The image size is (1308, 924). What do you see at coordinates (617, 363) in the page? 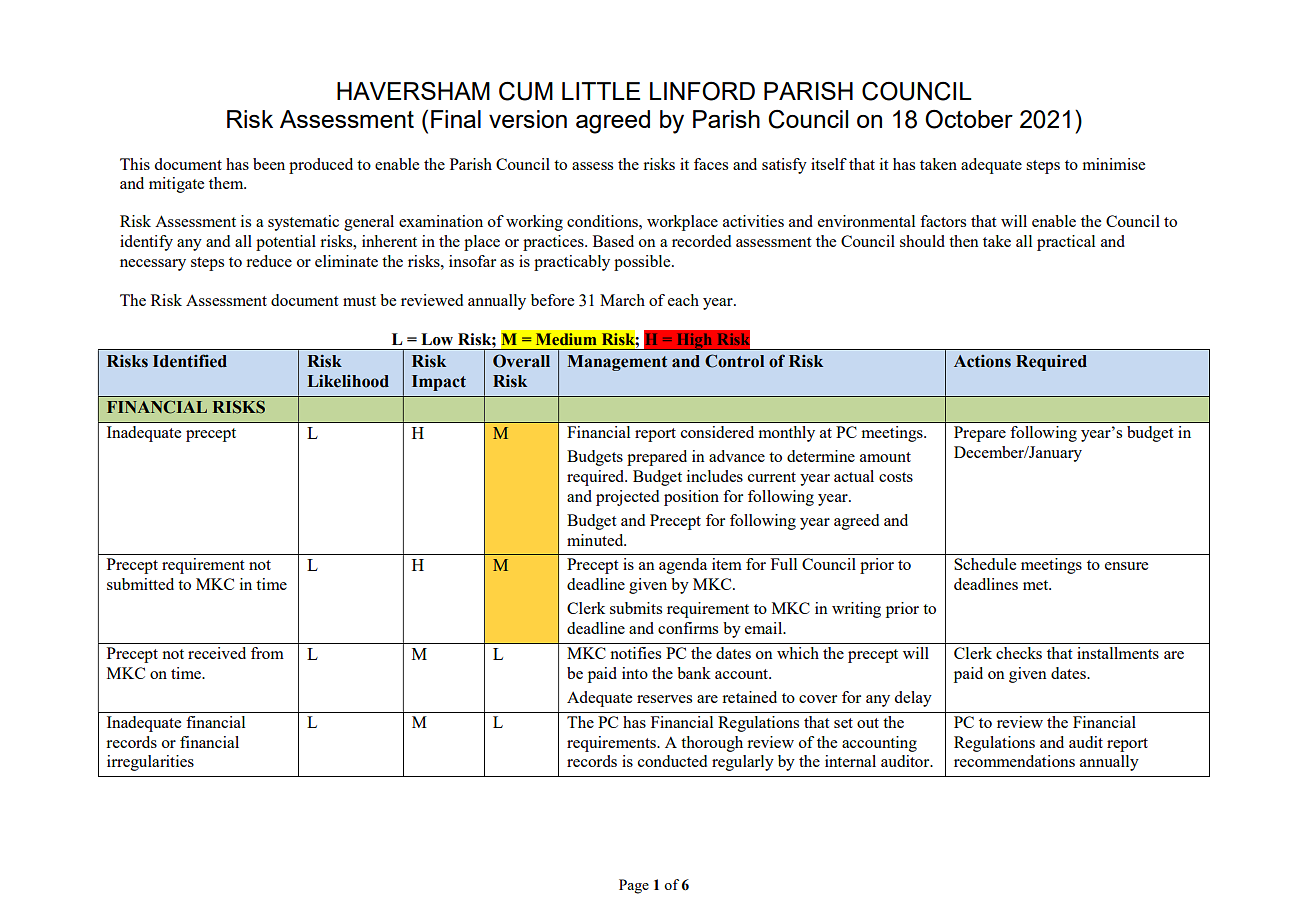
I see `Management` at bounding box center [617, 363].
